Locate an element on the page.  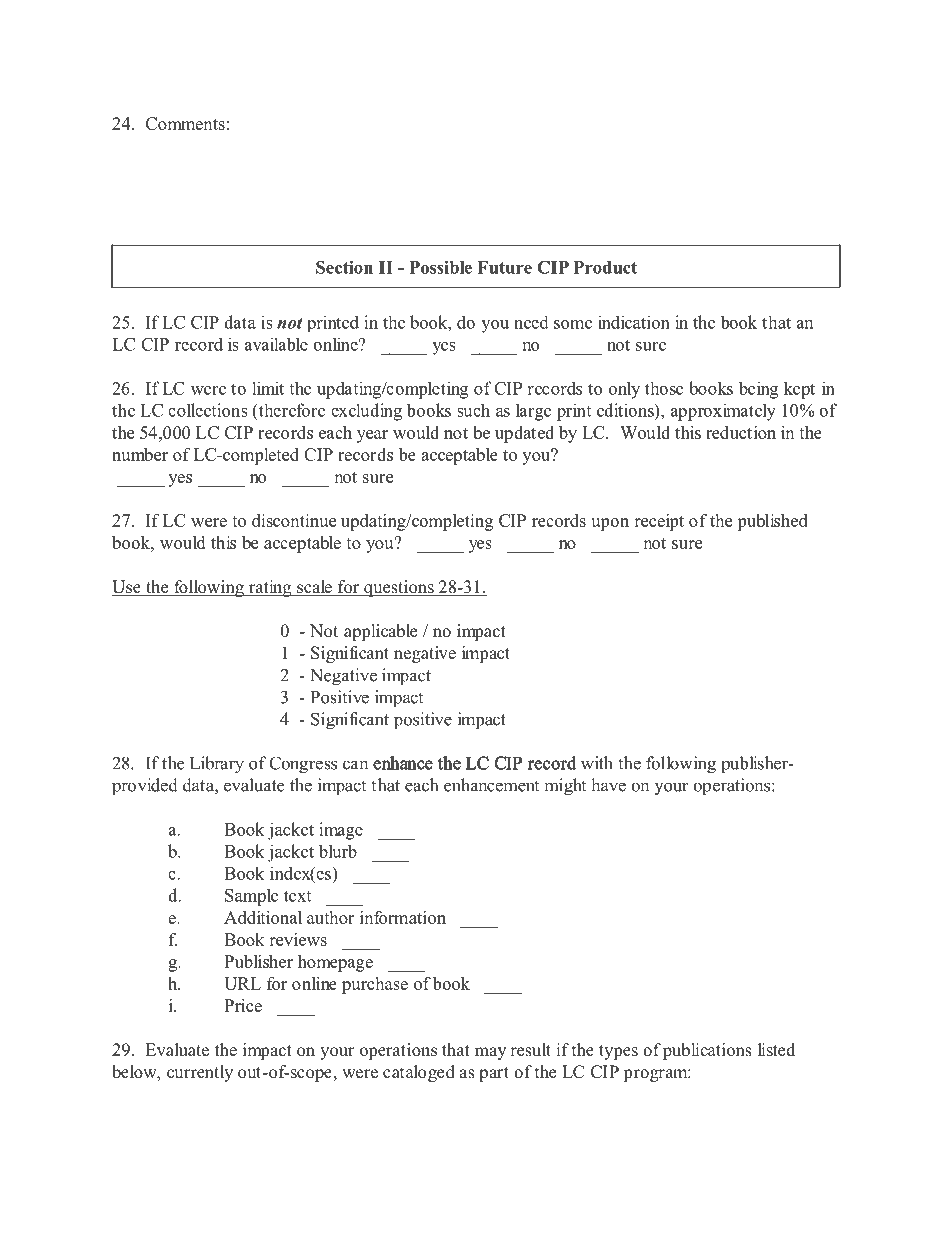
Product is located at coordinates (605, 267).
